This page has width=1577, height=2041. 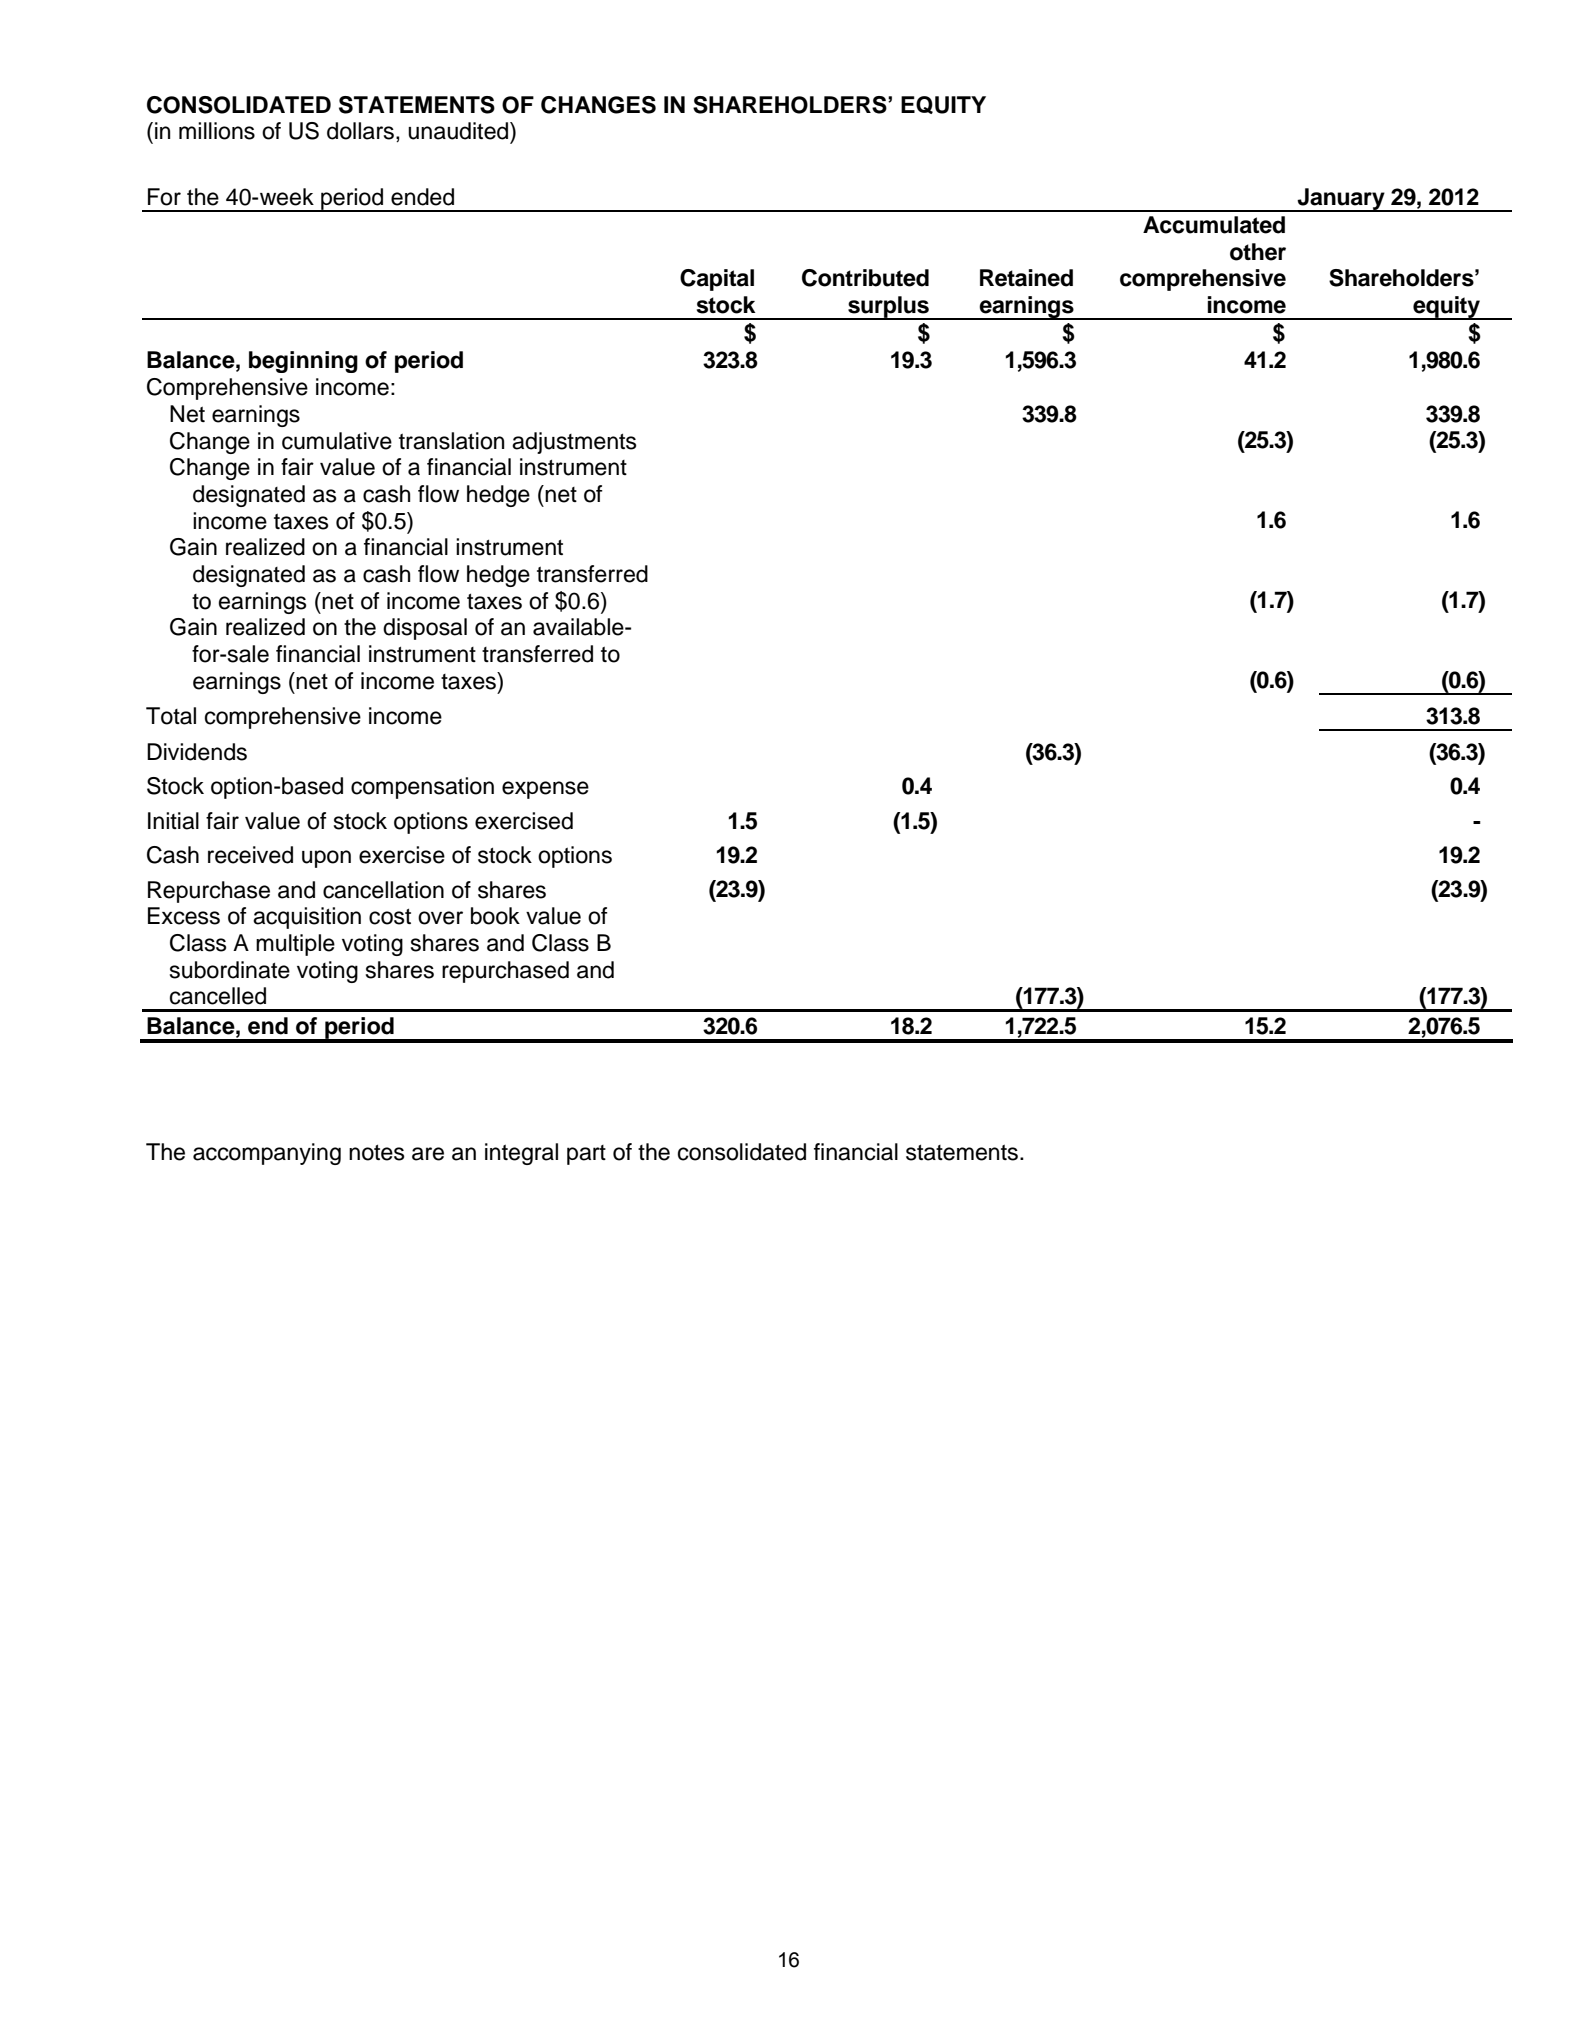 What do you see at coordinates (1214, 225) in the page?
I see `Accumulated` at bounding box center [1214, 225].
